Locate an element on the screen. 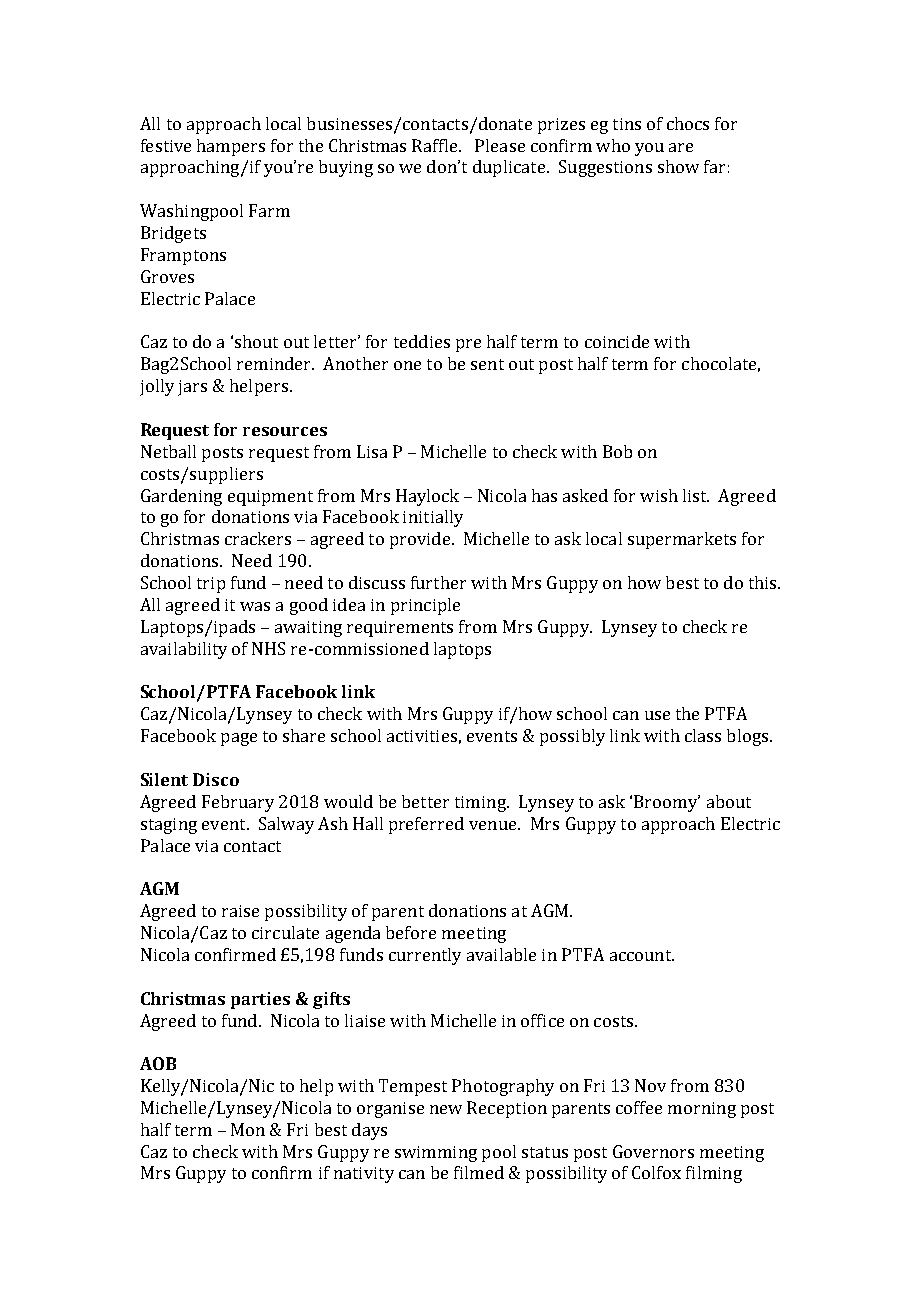  Mon is located at coordinates (248, 1129).
